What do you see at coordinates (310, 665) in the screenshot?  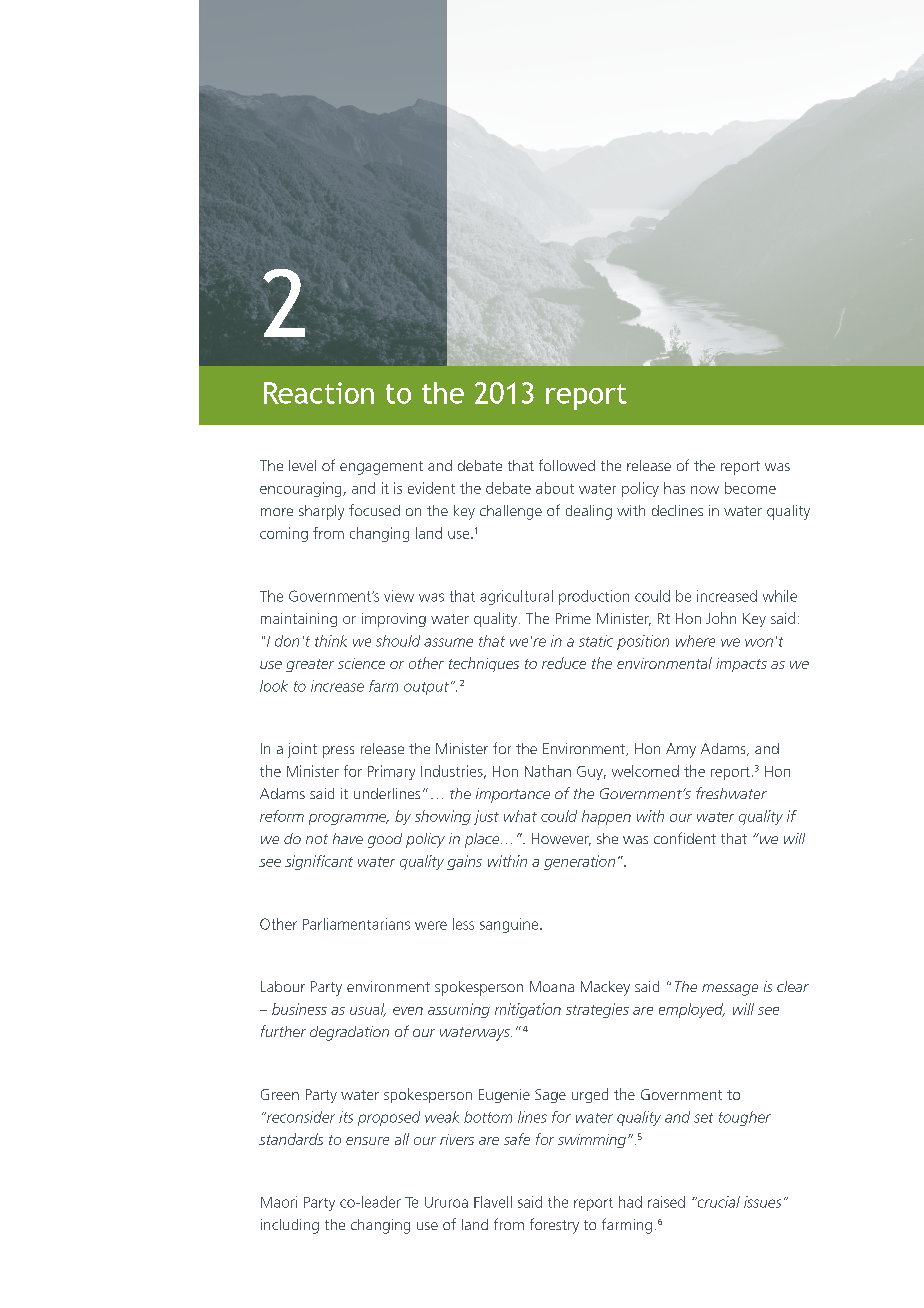 I see `greater` at bounding box center [310, 665].
